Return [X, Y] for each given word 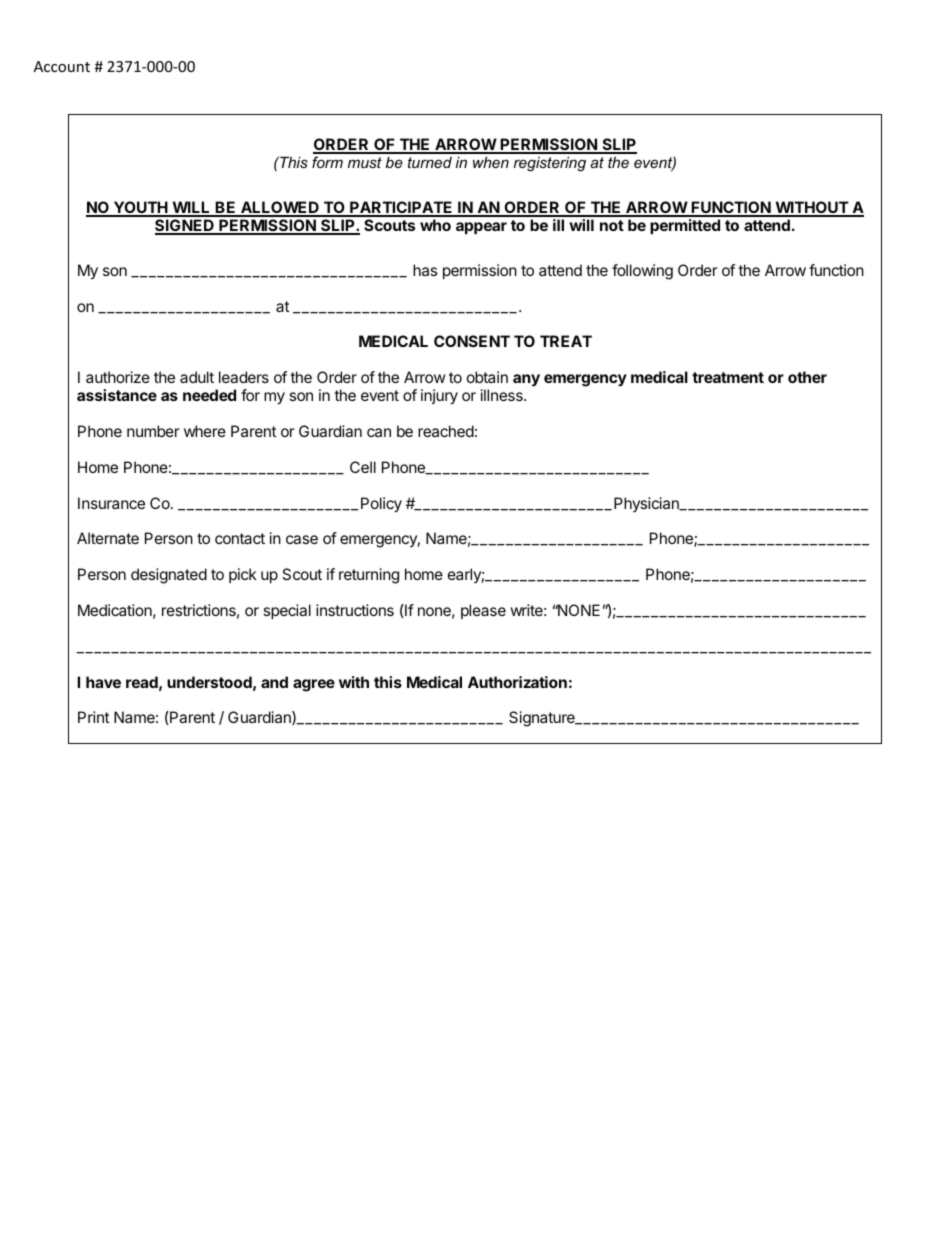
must [365, 162]
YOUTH [141, 208]
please [483, 611]
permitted [685, 226]
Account [62, 66]
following [642, 272]
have [103, 682]
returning [369, 576]
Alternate [108, 538]
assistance [117, 395]
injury [439, 397]
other [807, 377]
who [435, 225]
